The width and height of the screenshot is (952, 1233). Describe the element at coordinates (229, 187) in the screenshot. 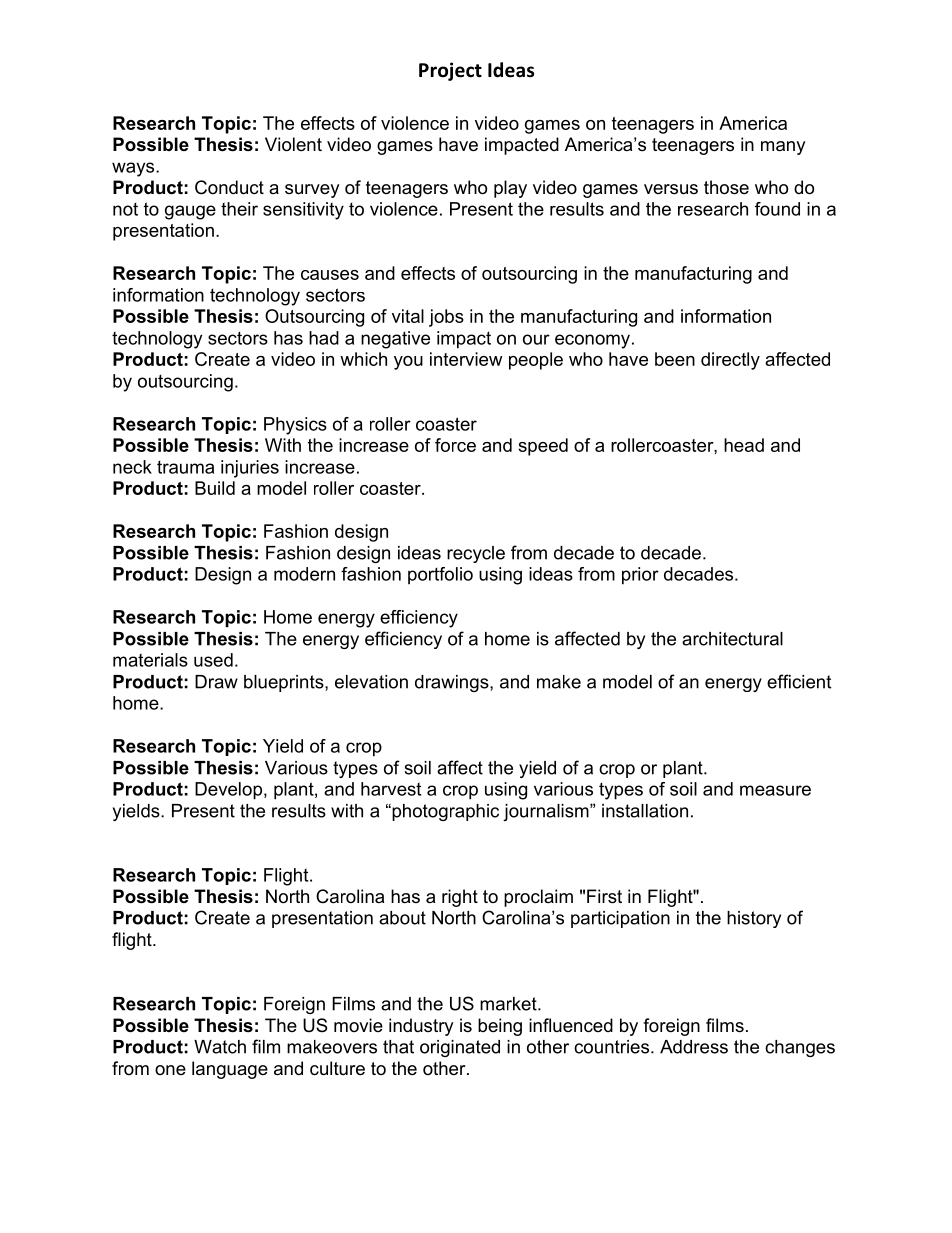

I see `Conduct` at that location.
